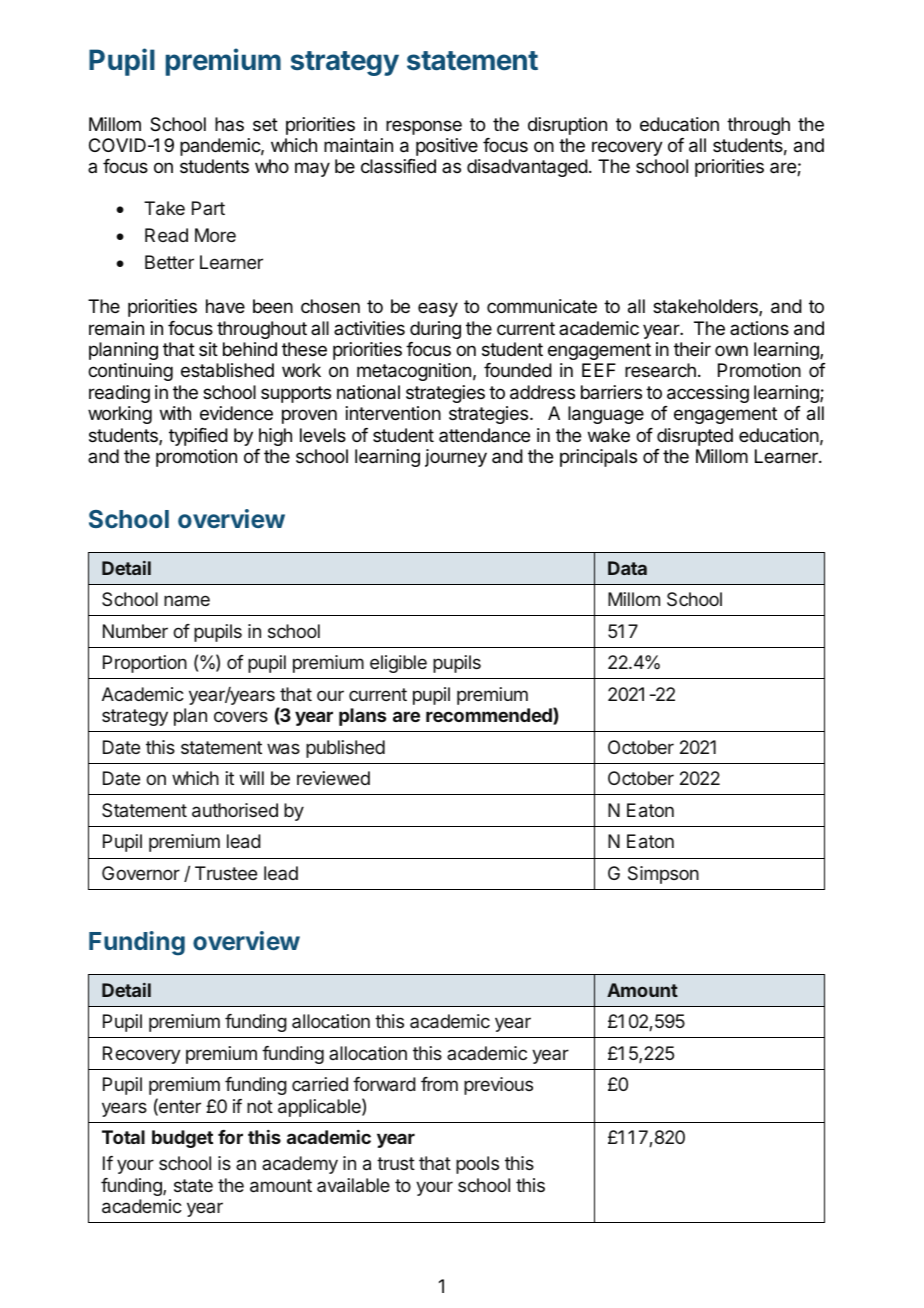 The height and width of the page is (1308, 924). I want to click on pools, so click(477, 1165).
